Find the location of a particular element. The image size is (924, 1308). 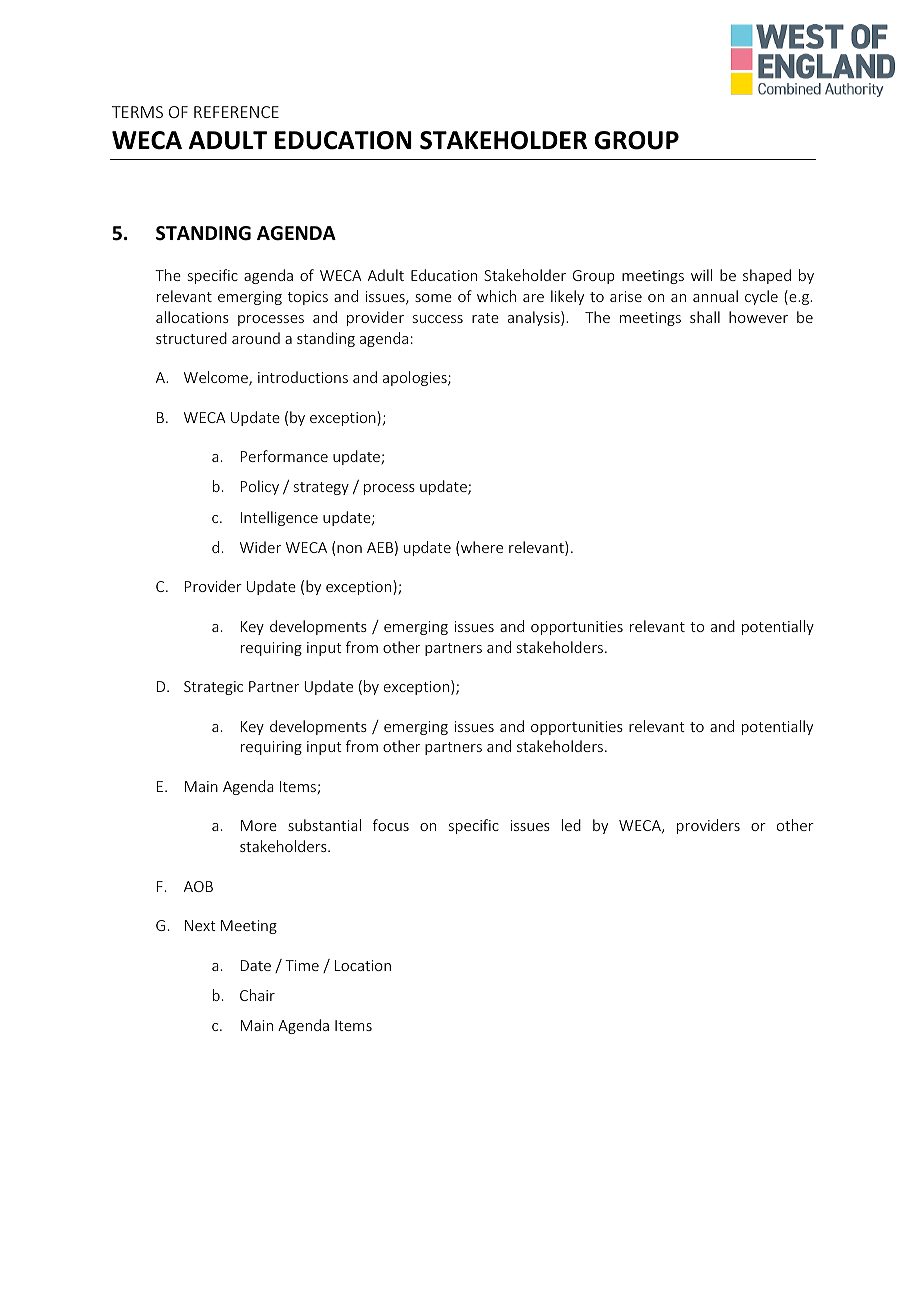

Chair is located at coordinates (257, 995).
